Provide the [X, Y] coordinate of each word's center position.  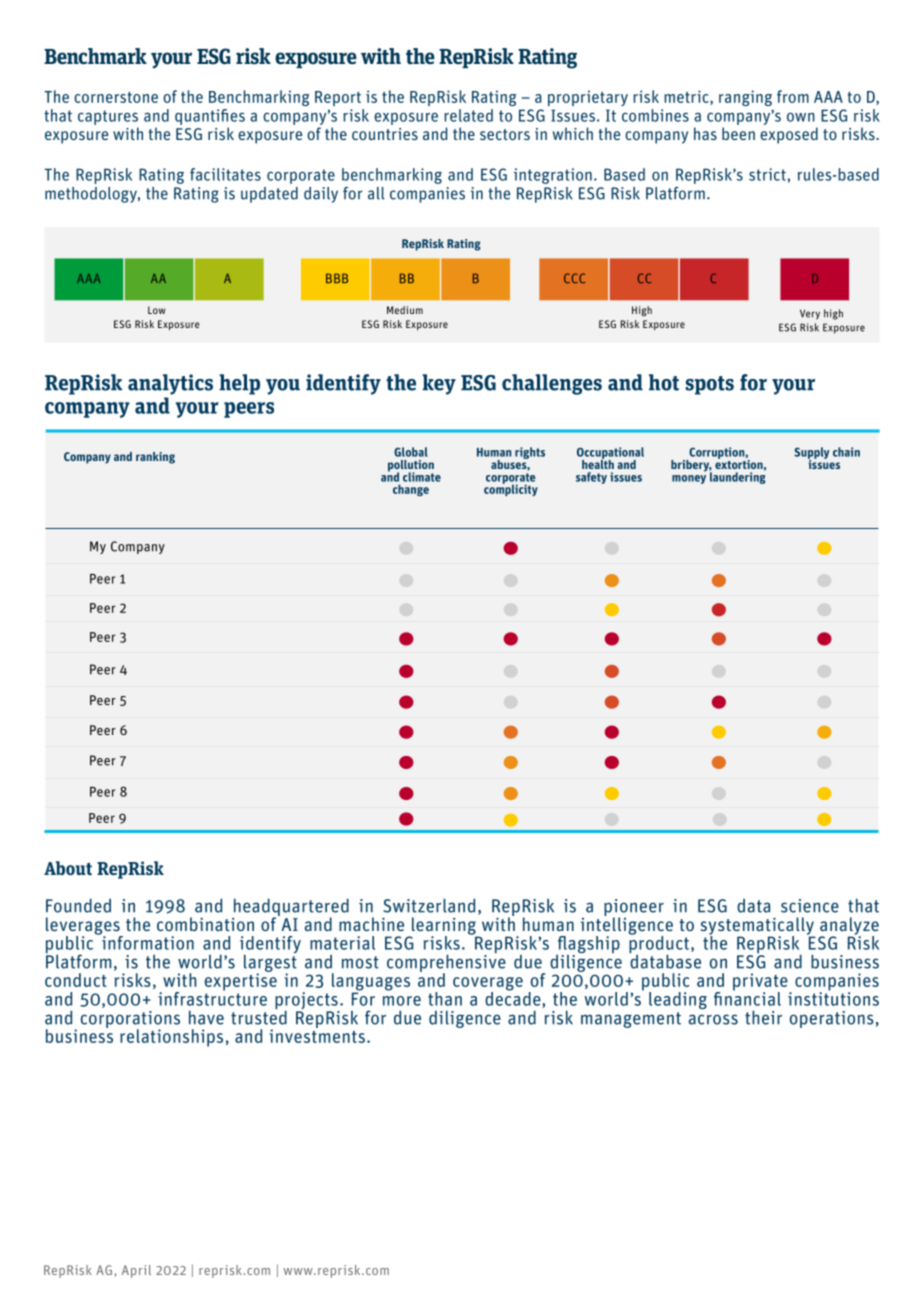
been [738, 133]
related [468, 115]
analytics [170, 384]
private [761, 983]
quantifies [210, 117]
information [147, 942]
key [439, 384]
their [763, 1017]
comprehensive [446, 963]
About [68, 868]
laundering [737, 477]
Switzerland [429, 905]
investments [317, 1035]
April [136, 1271]
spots [710, 385]
